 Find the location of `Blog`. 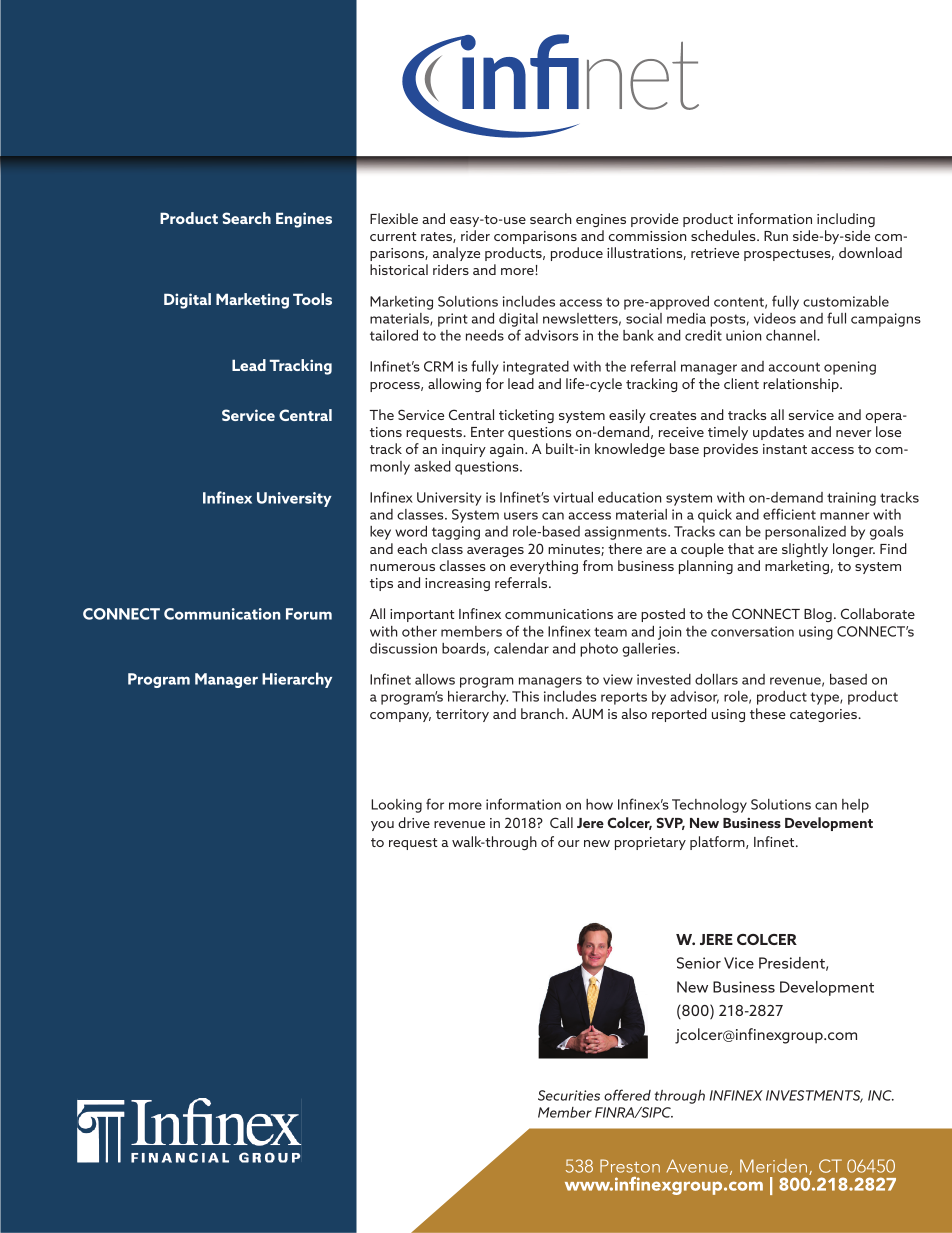

Blog is located at coordinates (818, 615).
